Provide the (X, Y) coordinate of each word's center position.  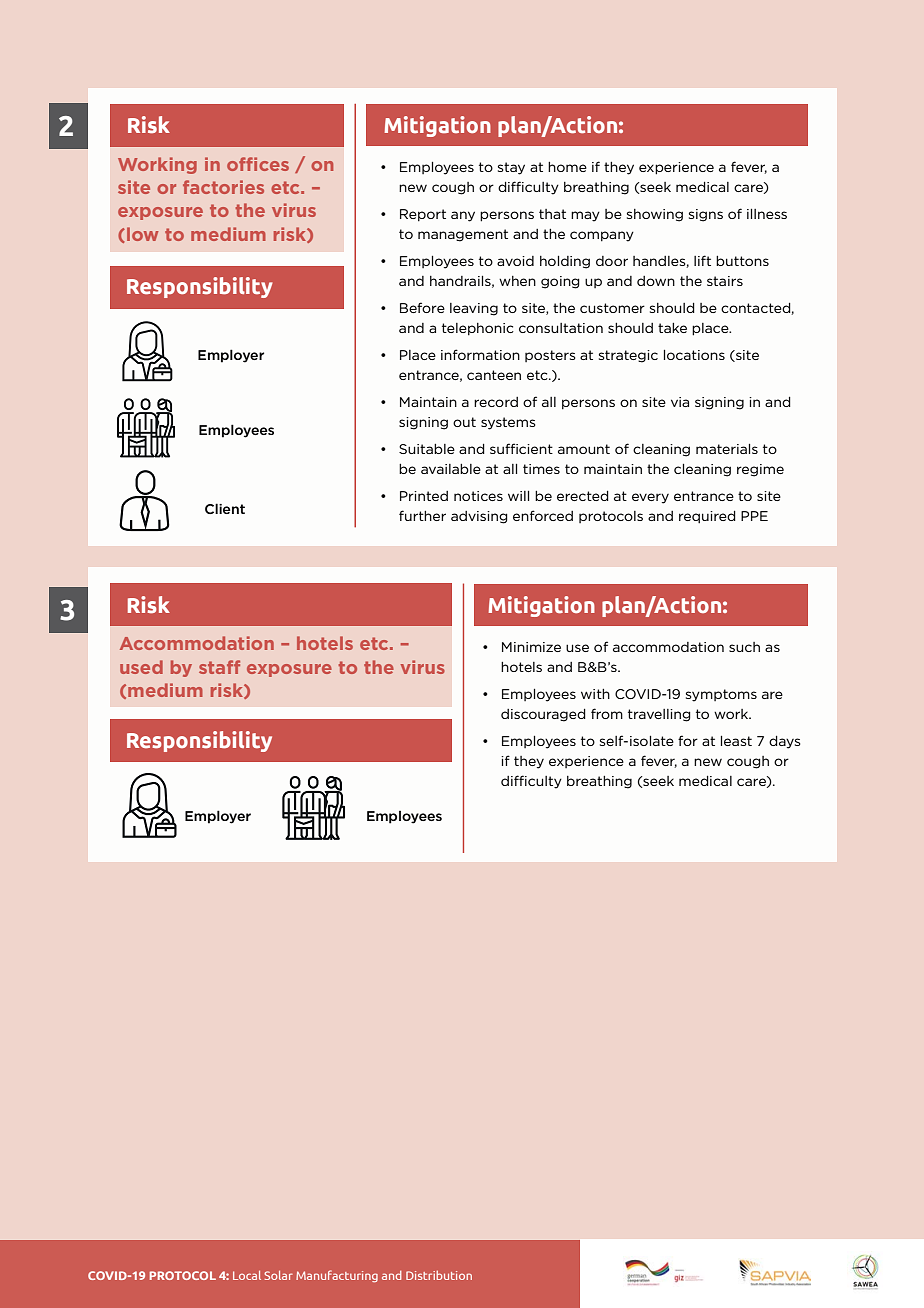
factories (223, 187)
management (463, 235)
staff (219, 667)
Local (247, 1275)
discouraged (543, 715)
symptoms (721, 695)
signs (706, 215)
